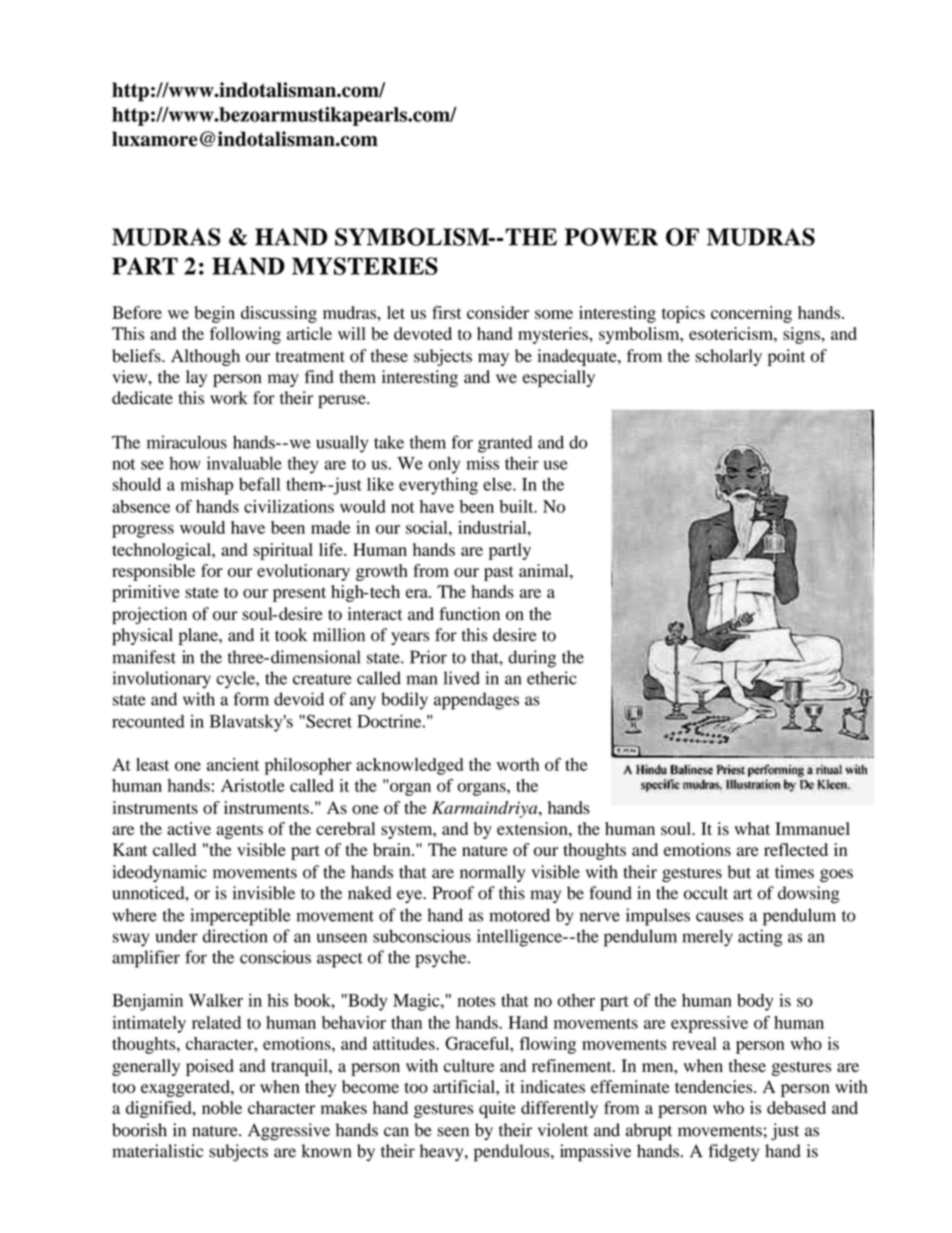 Image resolution: width=952 pixels, height=1233 pixels. What do you see at coordinates (222, 1108) in the document?
I see `noble` at bounding box center [222, 1108].
